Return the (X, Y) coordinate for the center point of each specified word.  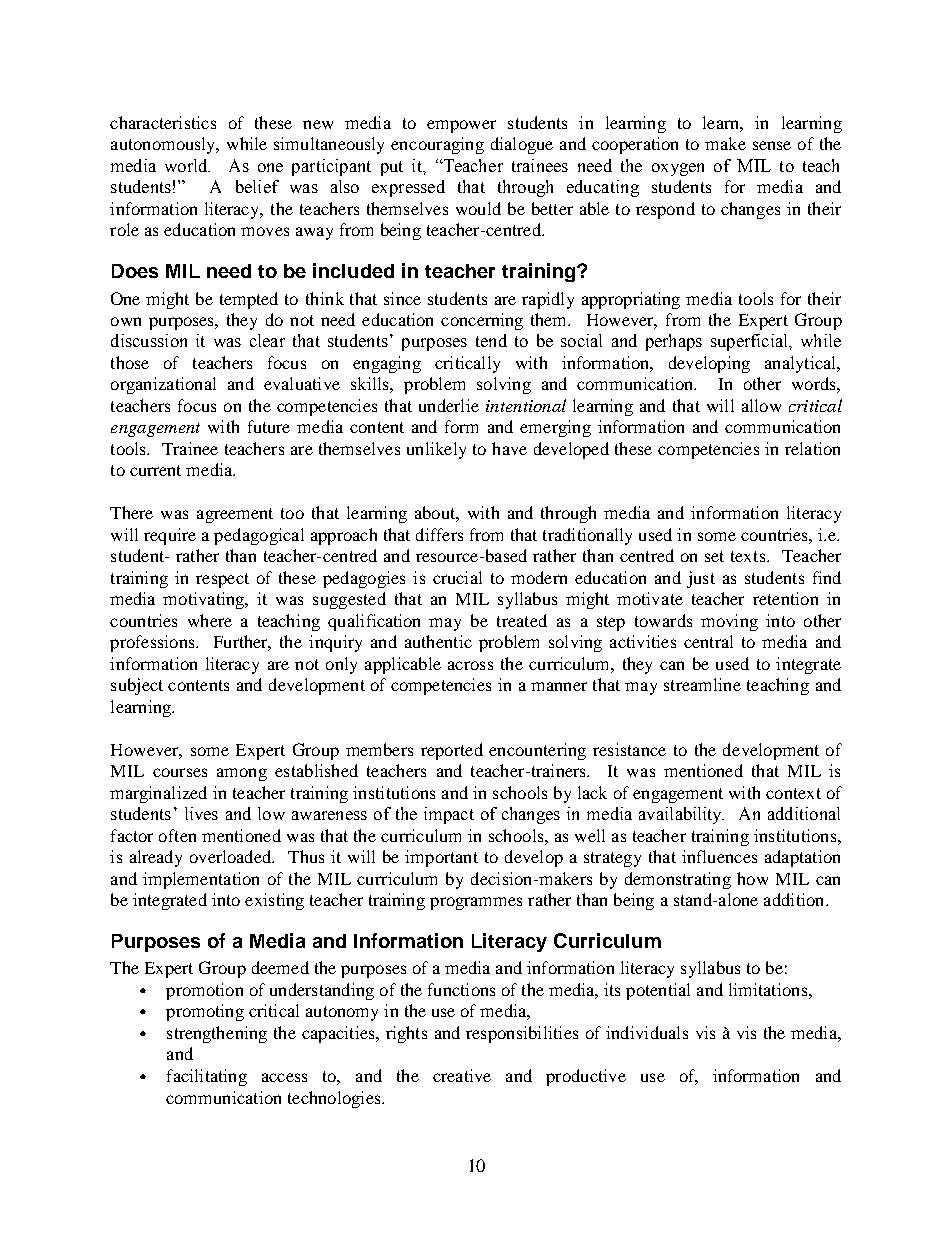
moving (729, 622)
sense (772, 145)
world (187, 165)
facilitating (207, 1077)
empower (461, 126)
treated (522, 620)
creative (462, 1075)
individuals (647, 1032)
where (210, 620)
